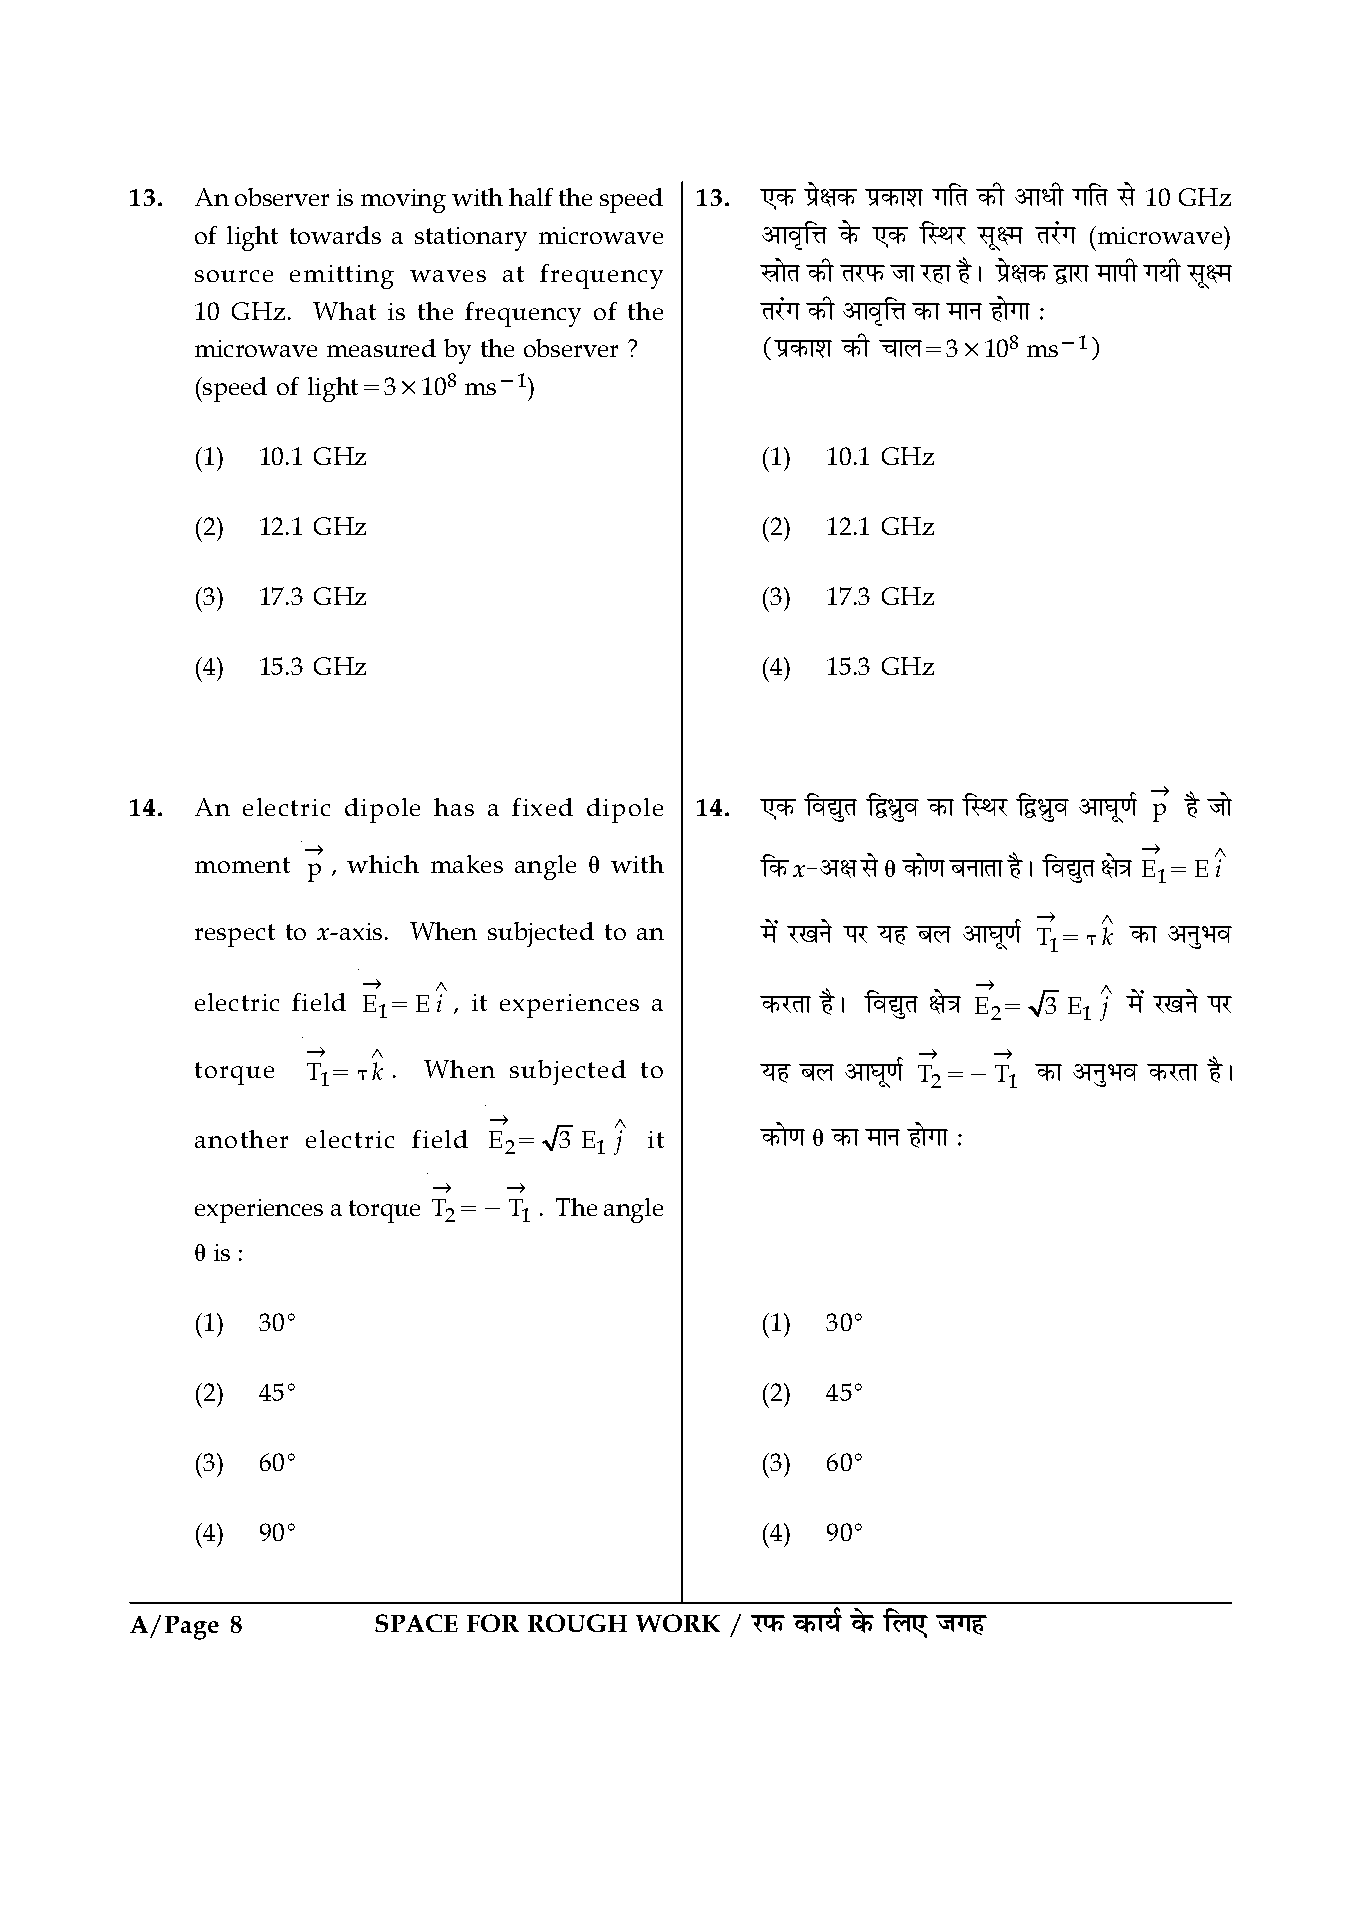 The height and width of the screenshot is (1926, 1361). What do you see at coordinates (335, 235) in the screenshot?
I see `towards` at bounding box center [335, 235].
